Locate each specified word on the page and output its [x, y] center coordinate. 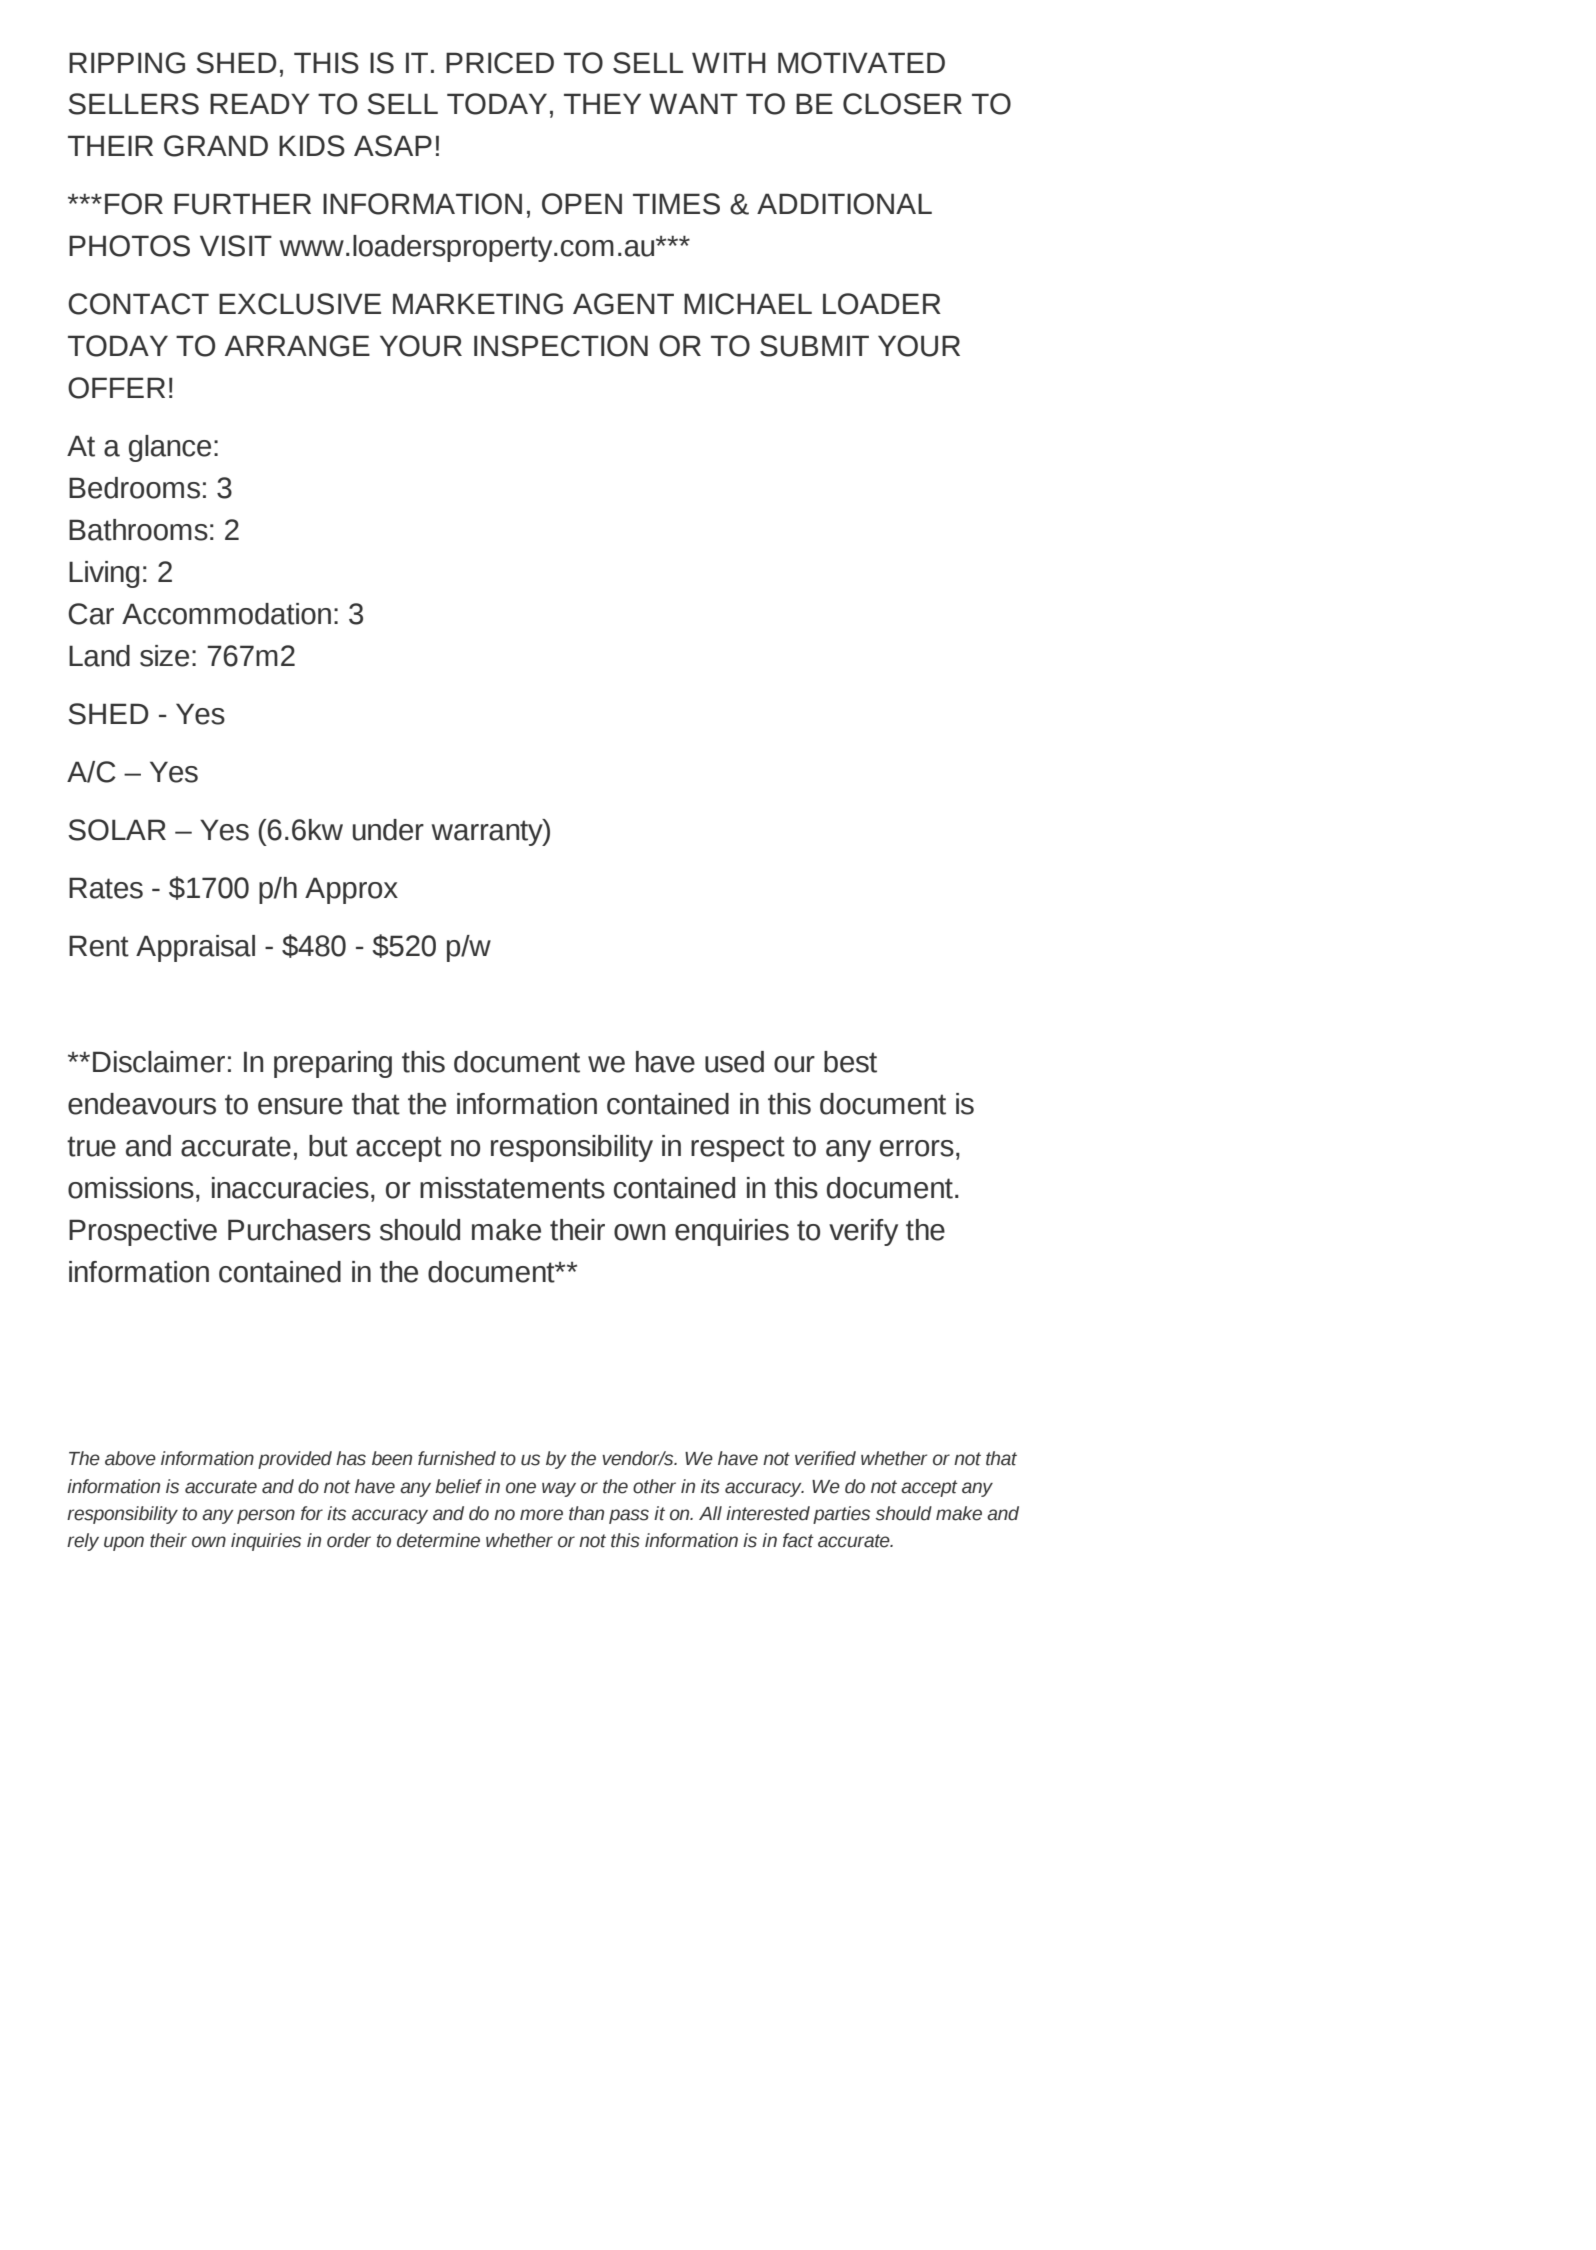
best [850, 1062]
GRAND [216, 146]
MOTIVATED [861, 63]
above [130, 1458]
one [521, 1488]
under [388, 830]
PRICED [500, 63]
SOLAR [117, 830]
